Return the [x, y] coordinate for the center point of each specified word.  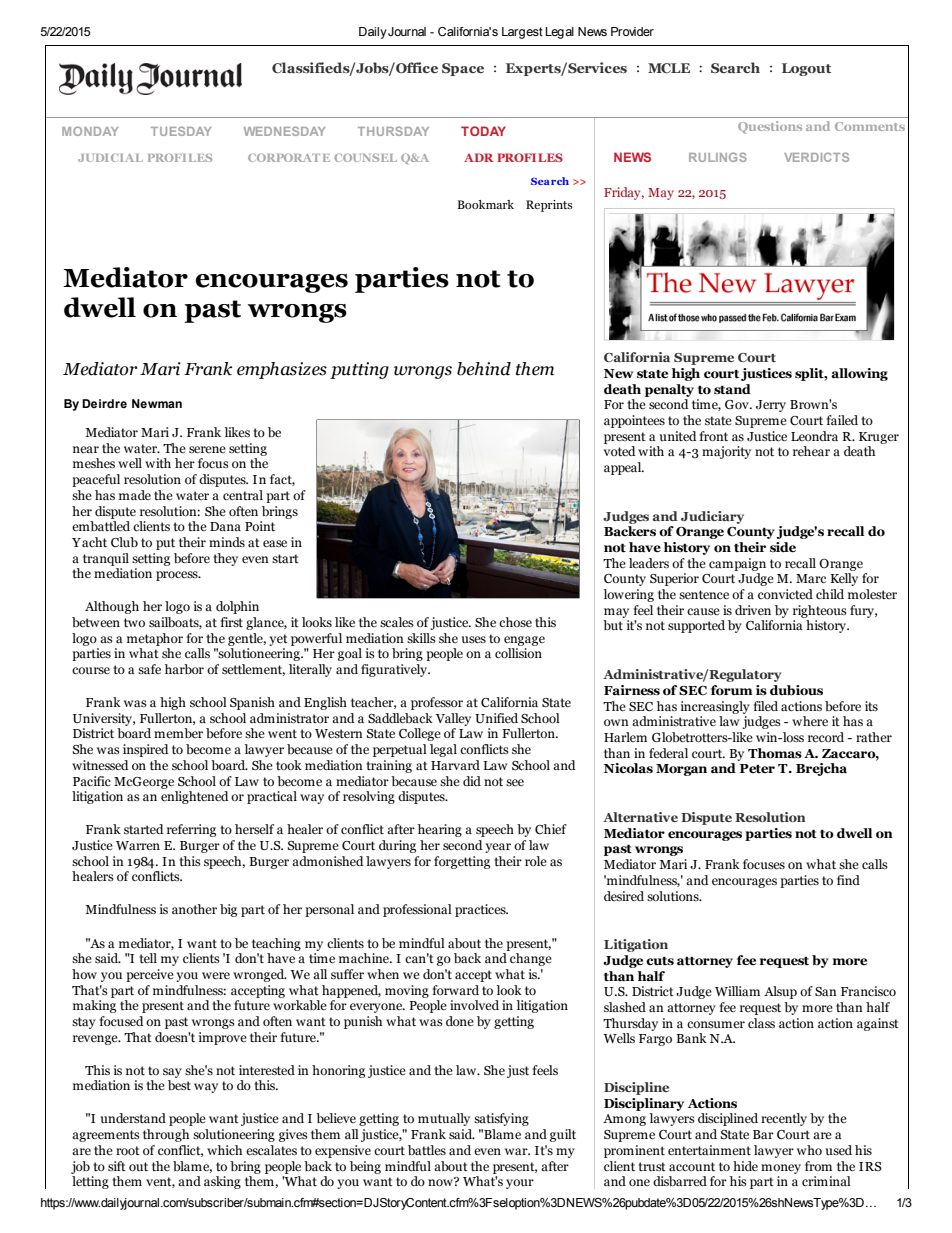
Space [463, 69]
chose [515, 622]
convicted [785, 594]
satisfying [501, 1119]
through [166, 1135]
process [178, 576]
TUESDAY [181, 131]
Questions [770, 127]
